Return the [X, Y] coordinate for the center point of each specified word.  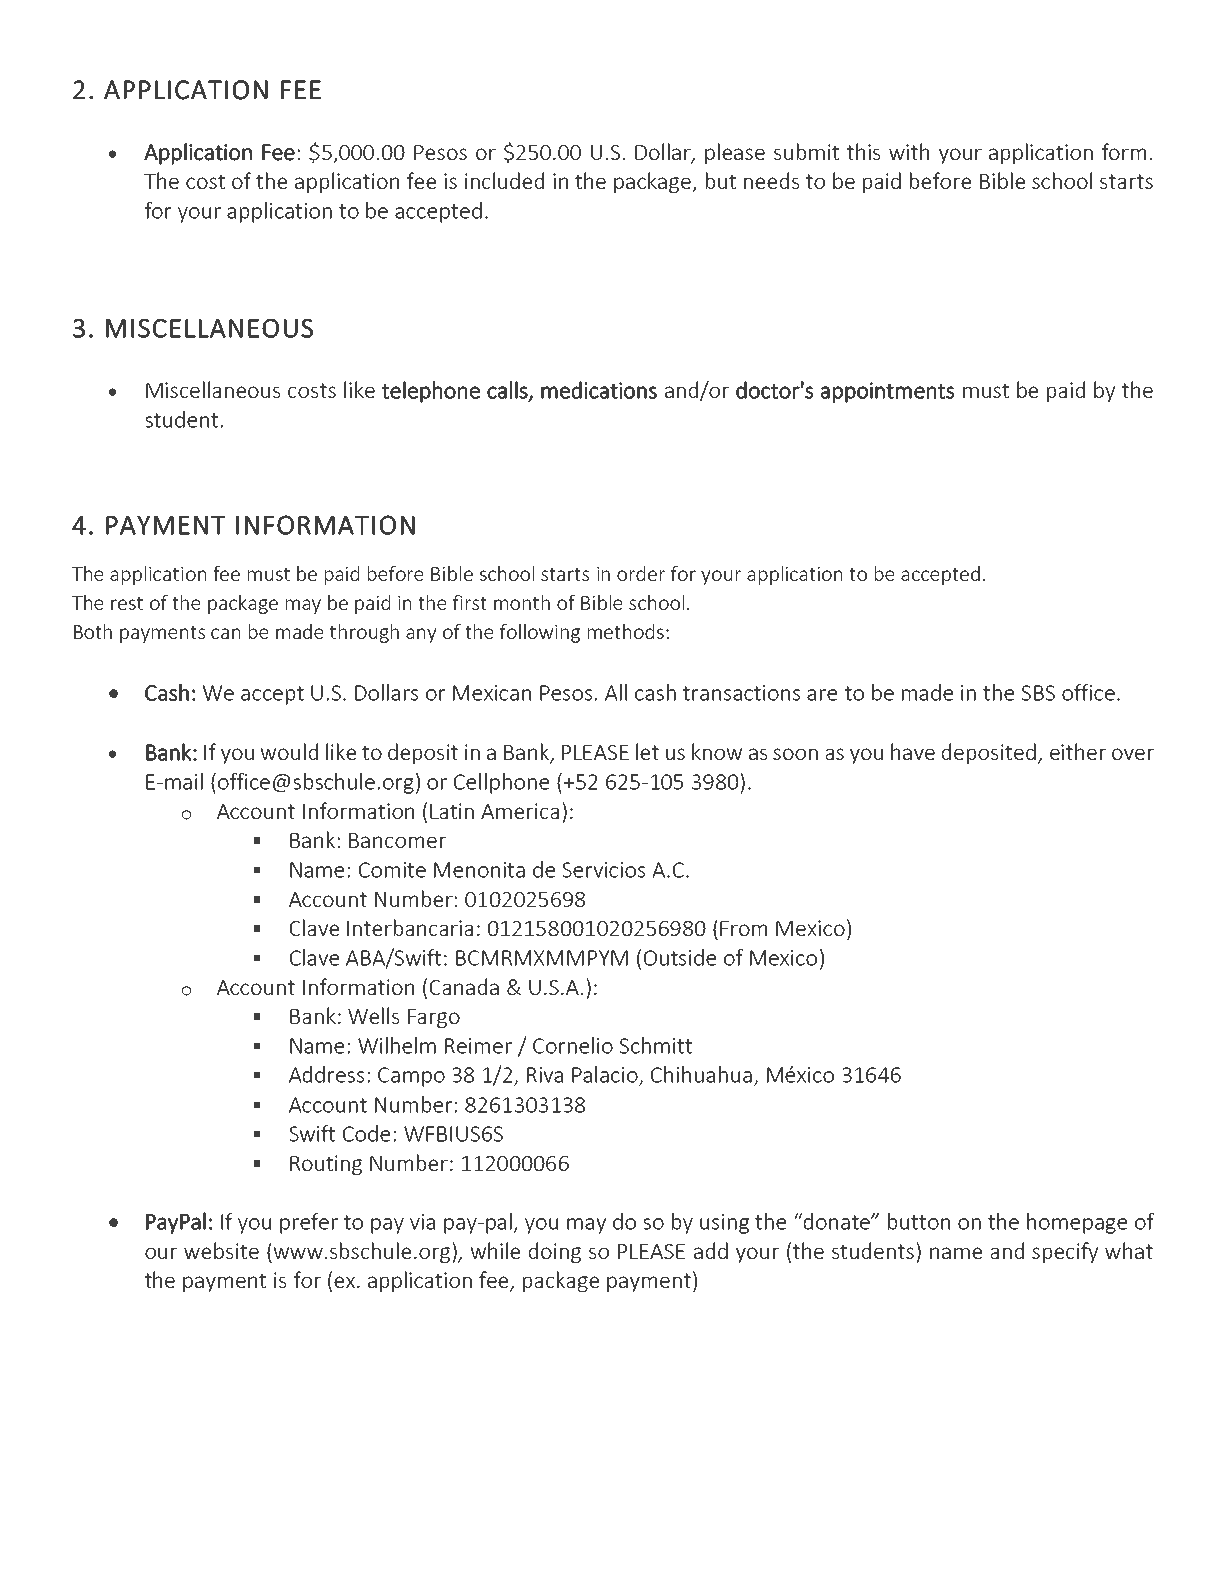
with [909, 151]
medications [599, 390]
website [221, 1250]
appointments [888, 392]
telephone [431, 392]
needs [771, 180]
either [1078, 751]
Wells [373, 1015]
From [743, 928]
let [647, 751]
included [504, 180]
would [289, 751]
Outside [680, 957]
